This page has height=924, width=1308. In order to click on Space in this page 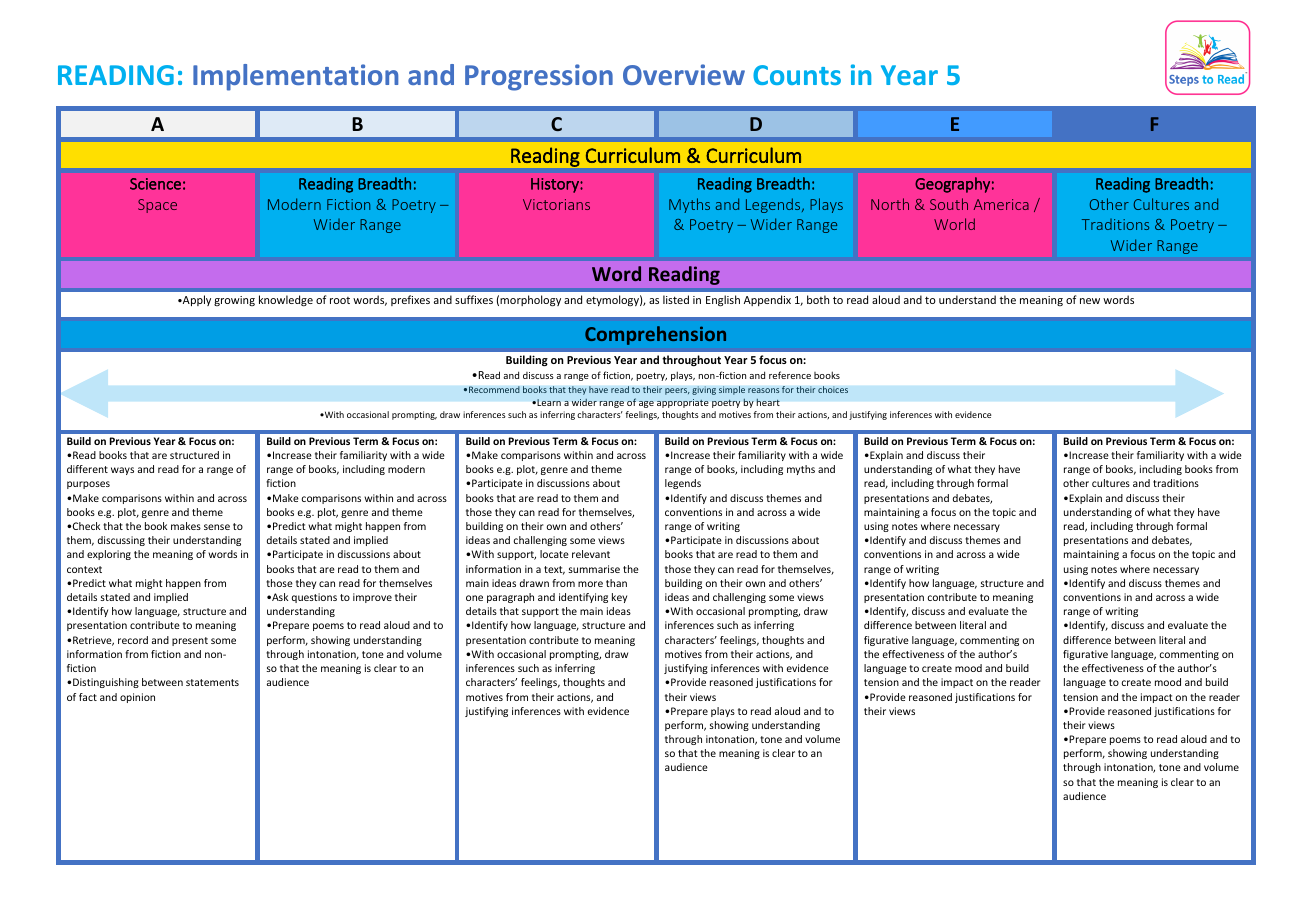, I will do `click(157, 206)`.
